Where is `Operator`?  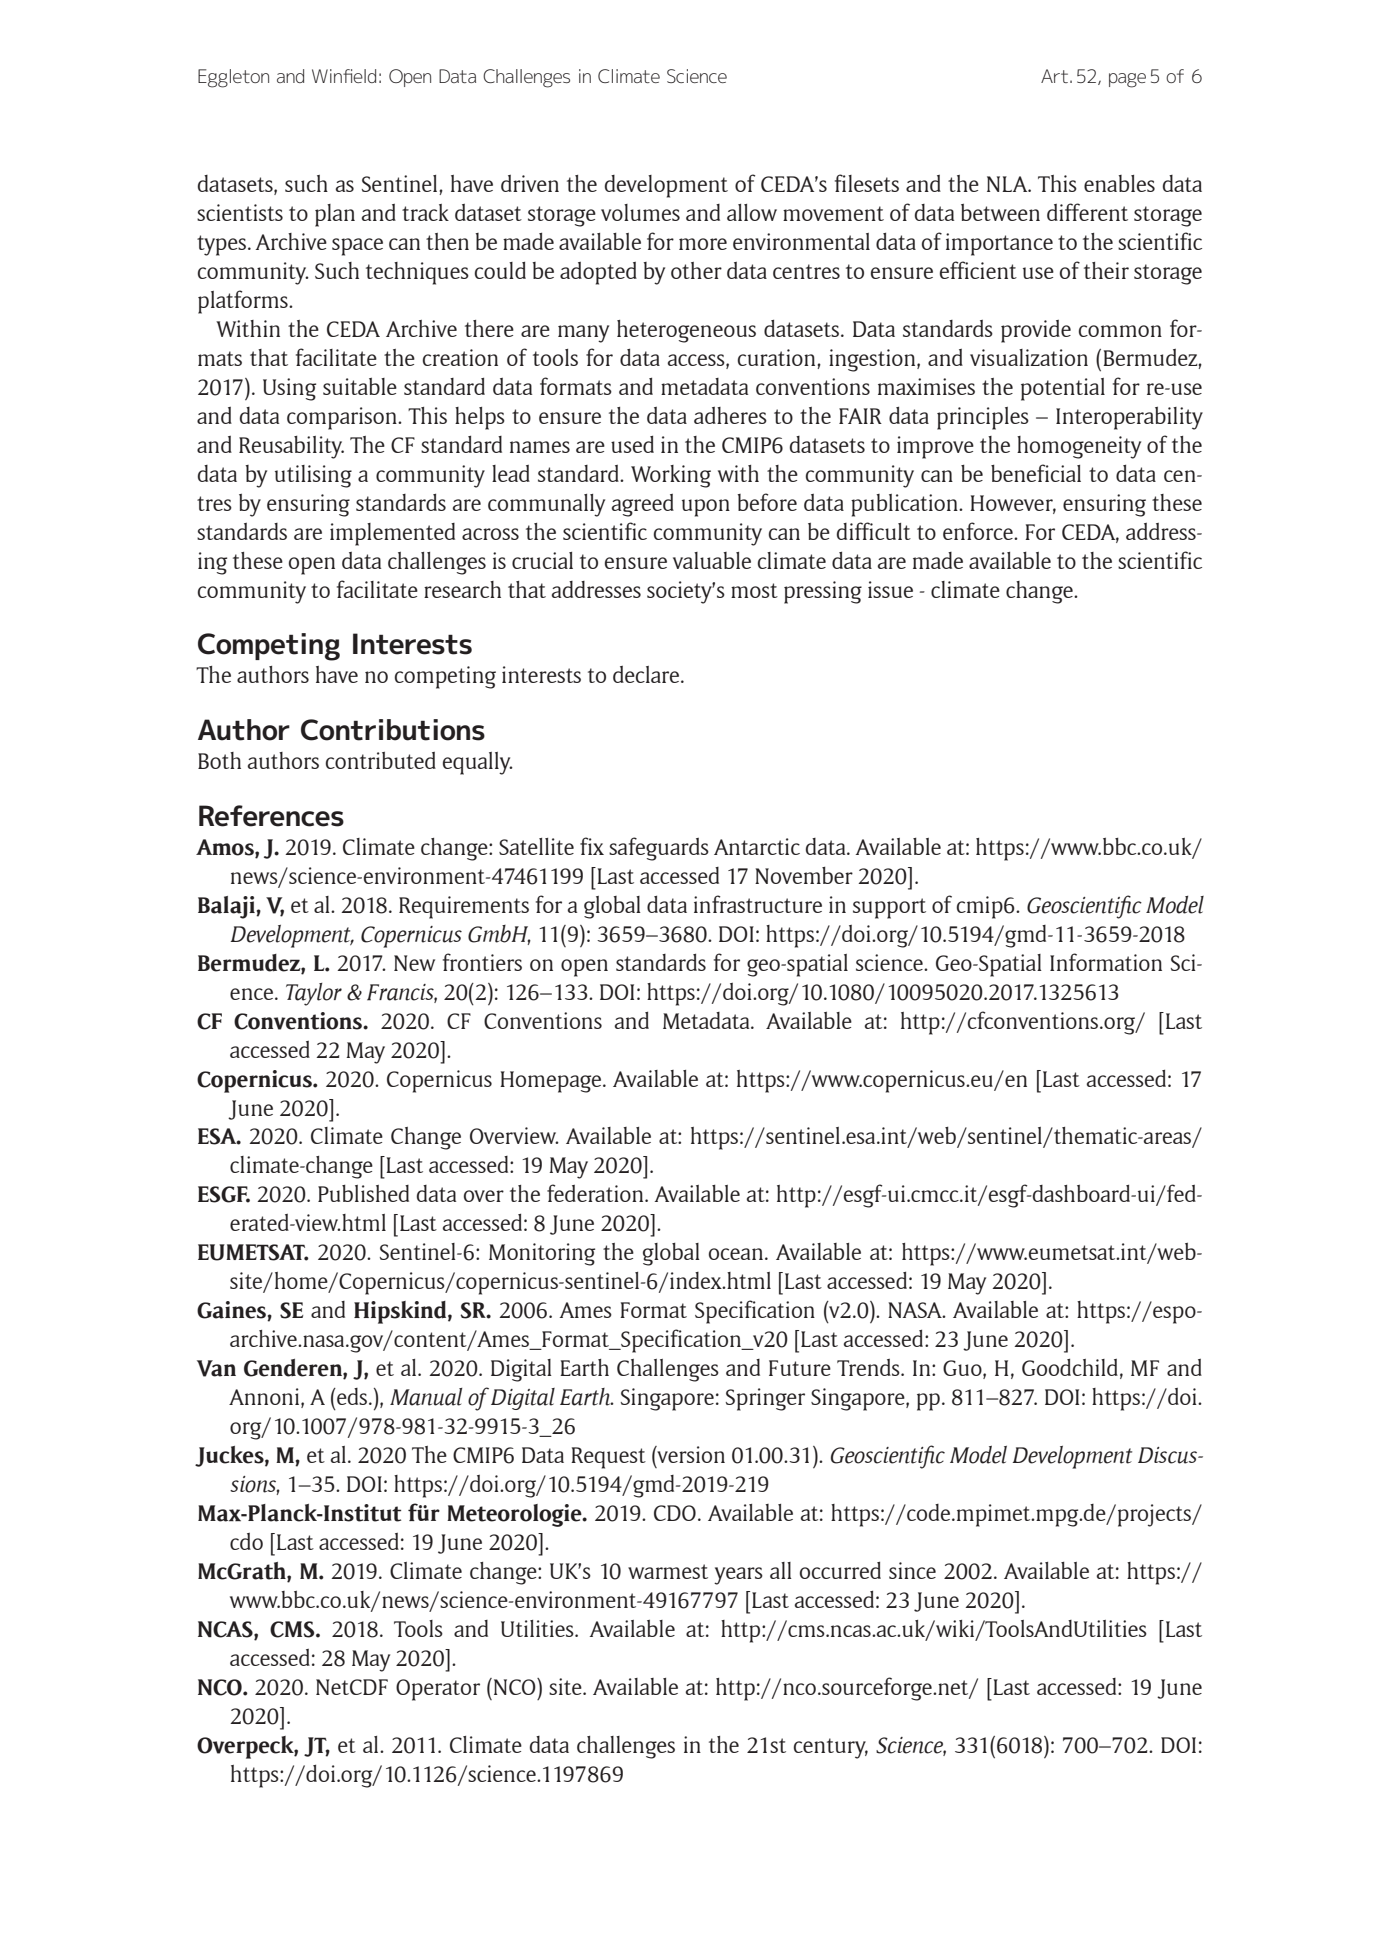 Operator is located at coordinates (438, 1690).
